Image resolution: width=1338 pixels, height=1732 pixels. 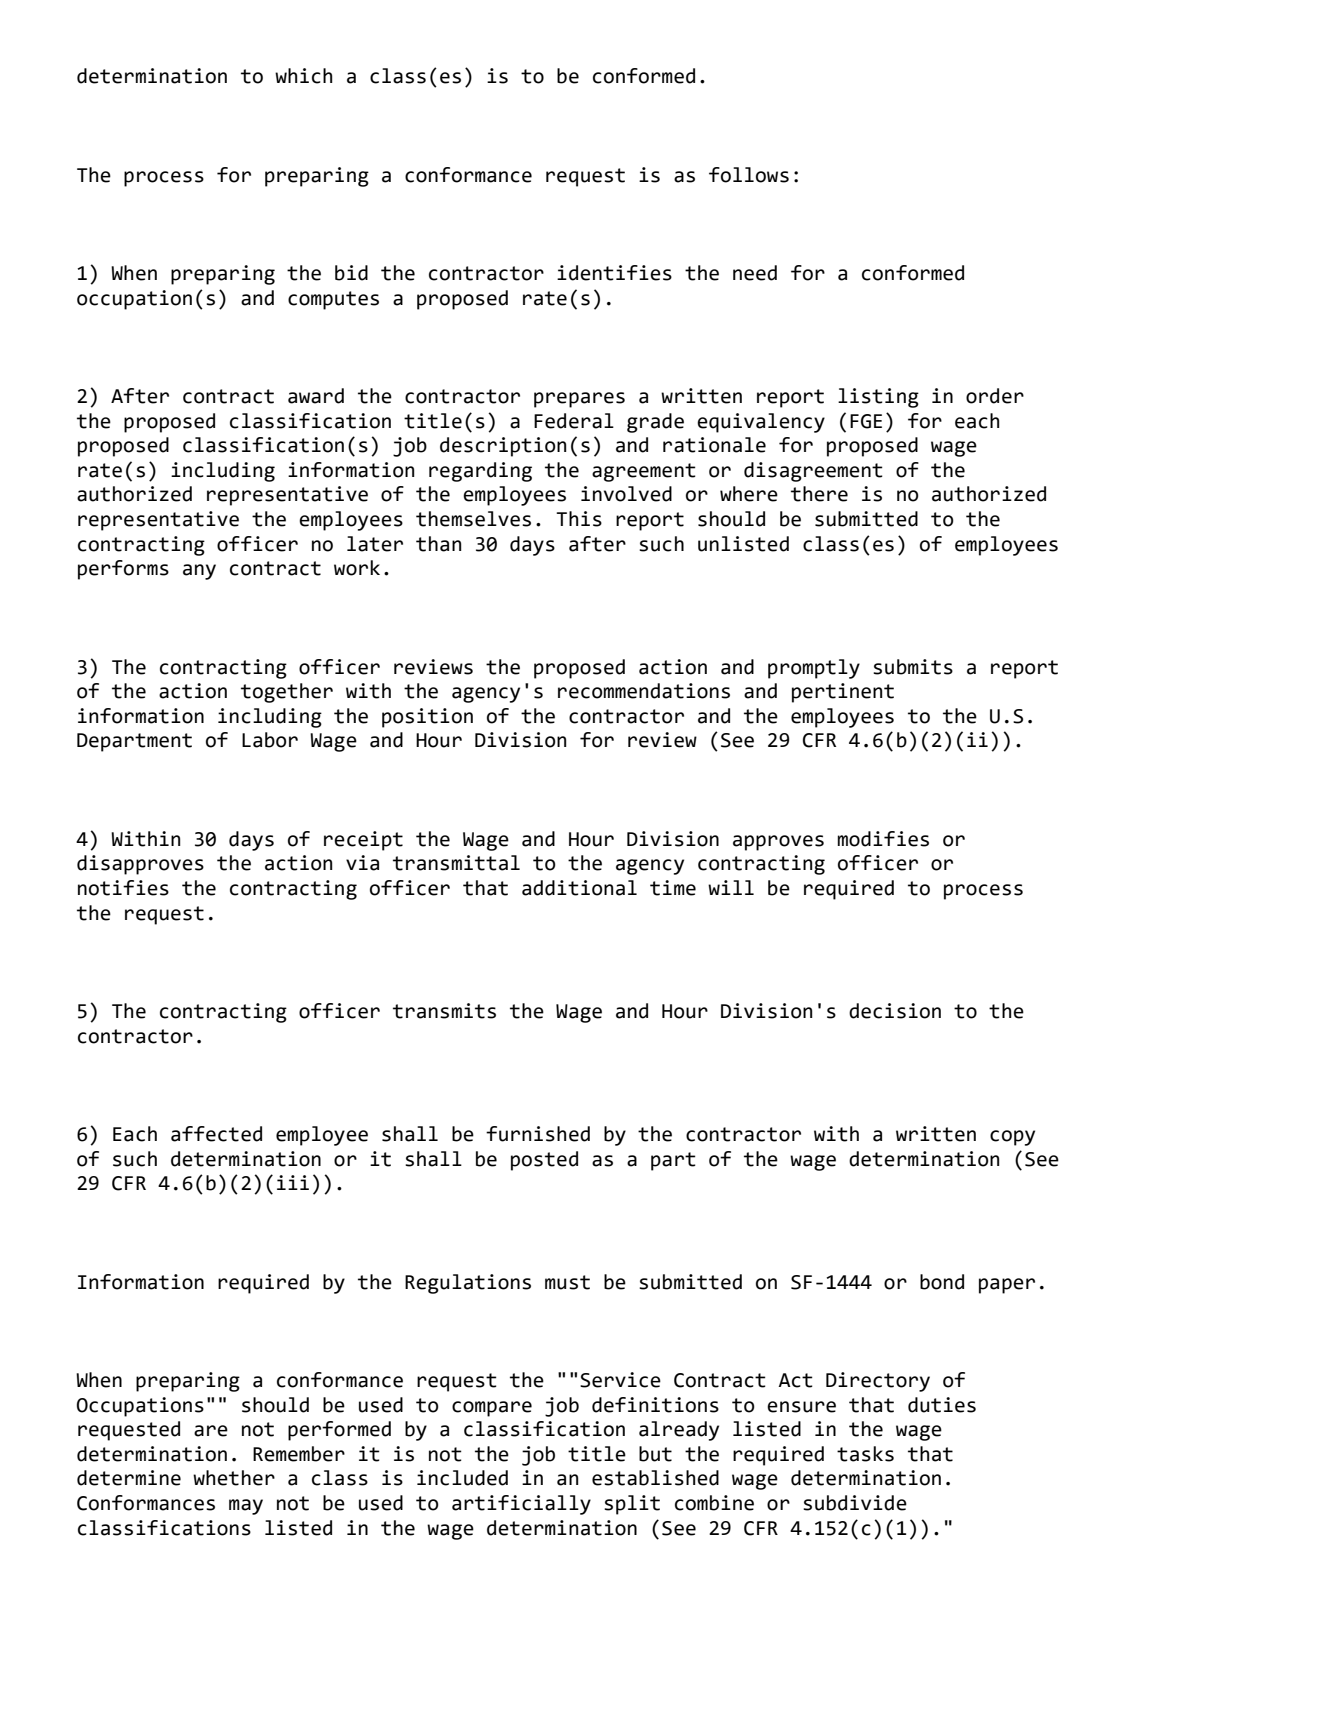 I want to click on affected, so click(x=216, y=1134).
